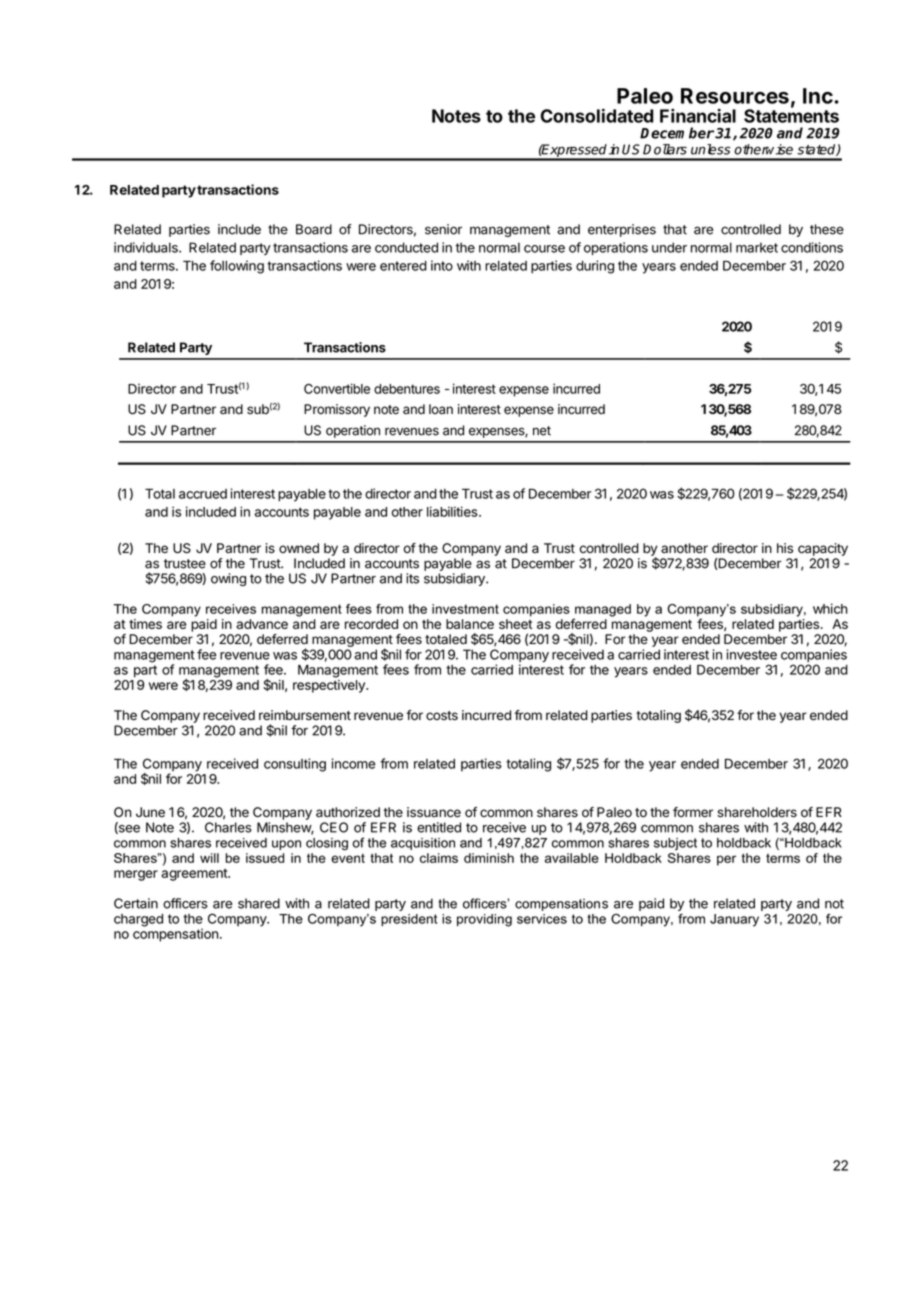 Image resolution: width=924 pixels, height=1309 pixels. I want to click on into, so click(442, 265).
